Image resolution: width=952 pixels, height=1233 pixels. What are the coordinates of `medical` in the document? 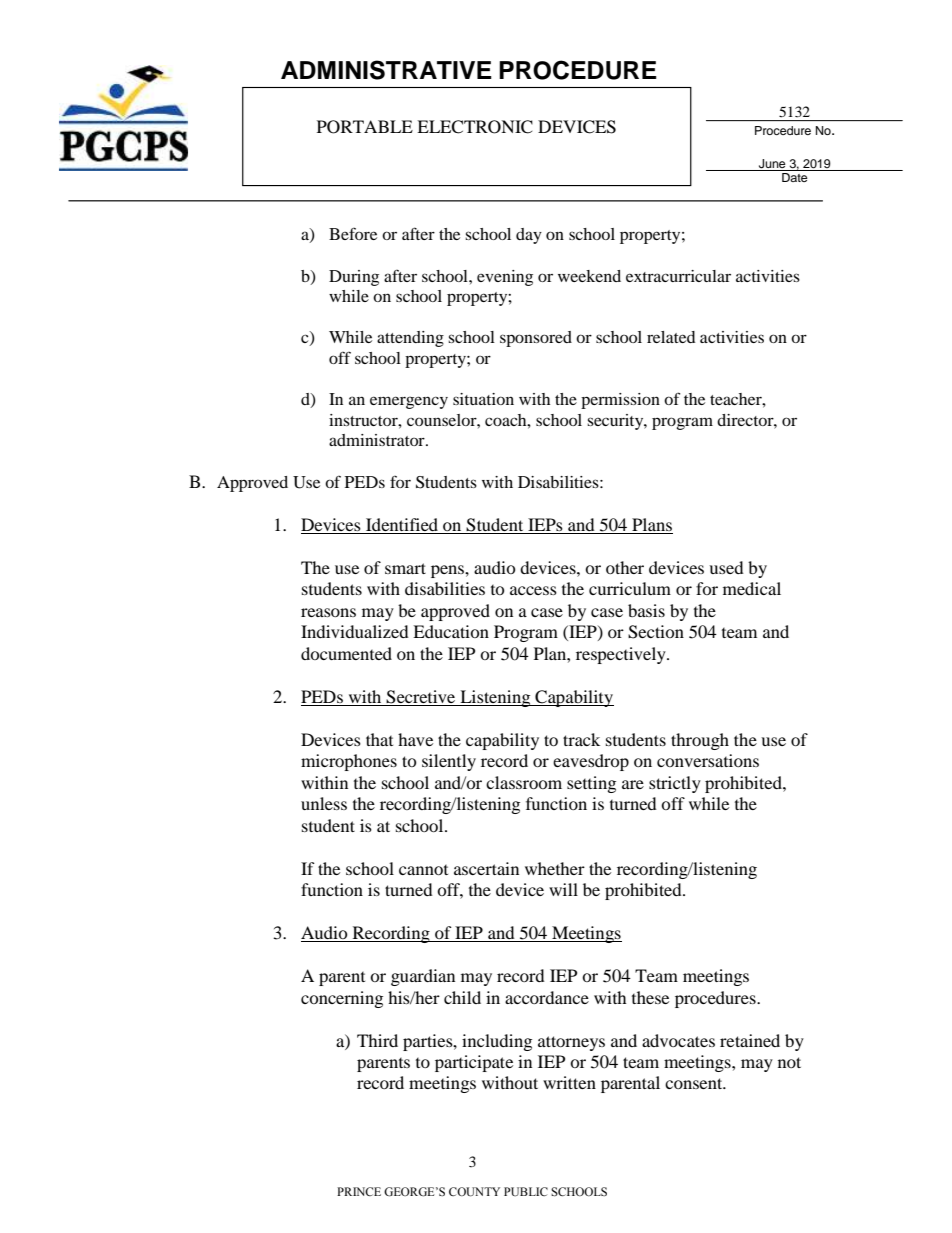 It's located at (752, 588).
